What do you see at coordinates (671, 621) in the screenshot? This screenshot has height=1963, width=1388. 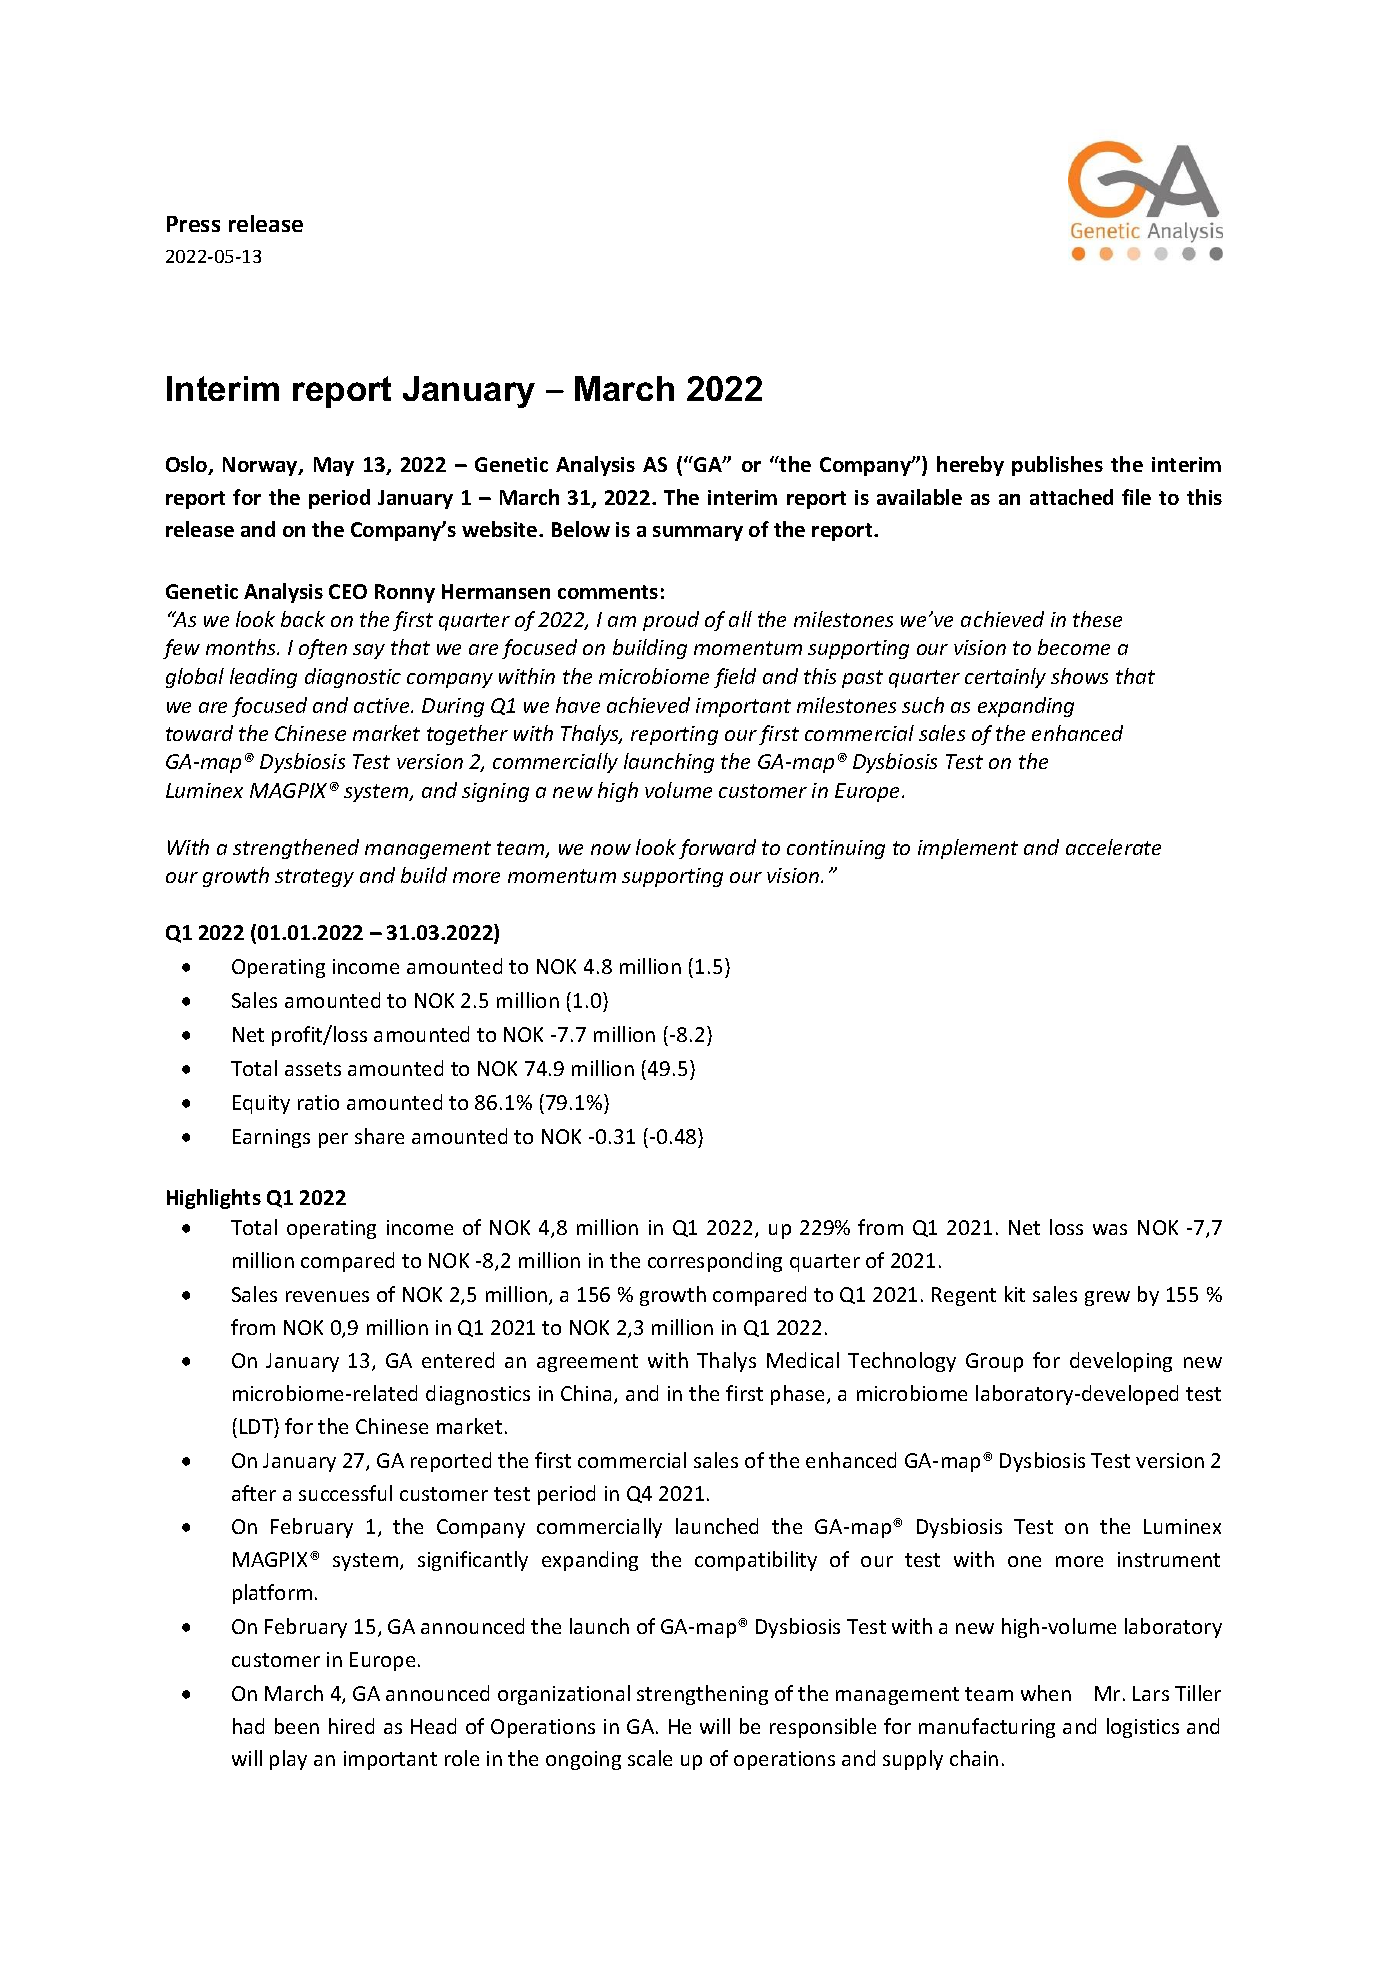 I see `proud` at bounding box center [671, 621].
